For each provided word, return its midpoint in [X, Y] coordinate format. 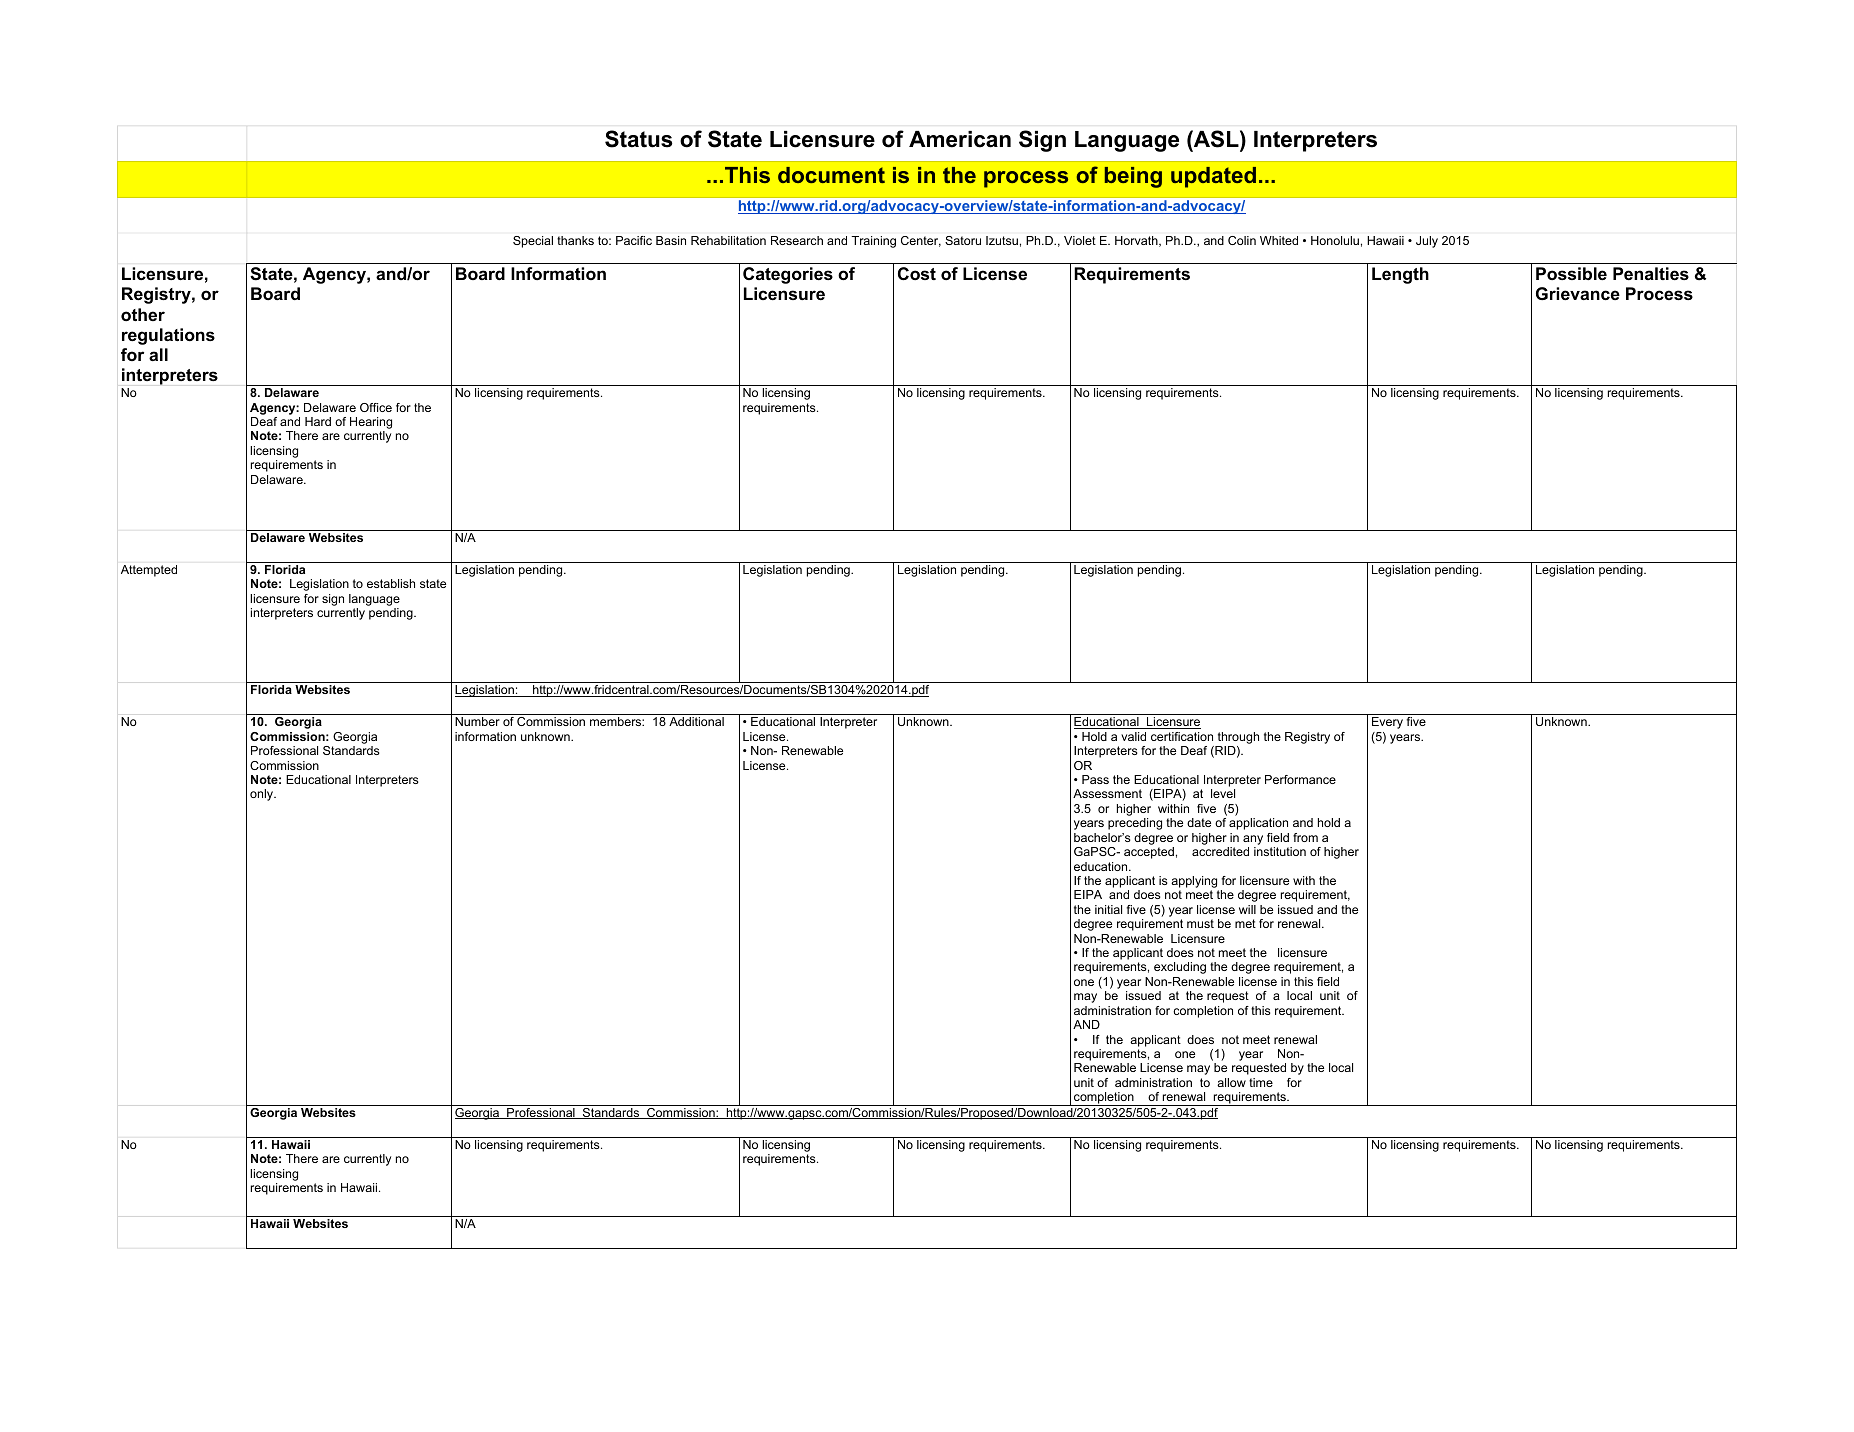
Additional [696, 721]
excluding [1180, 968]
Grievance [1578, 294]
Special [533, 242]
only [263, 795]
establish [391, 583]
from [1305, 837]
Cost [917, 274]
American [960, 139]
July [1427, 242]
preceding [1135, 824]
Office [376, 407]
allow [1231, 1082]
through [1238, 738]
